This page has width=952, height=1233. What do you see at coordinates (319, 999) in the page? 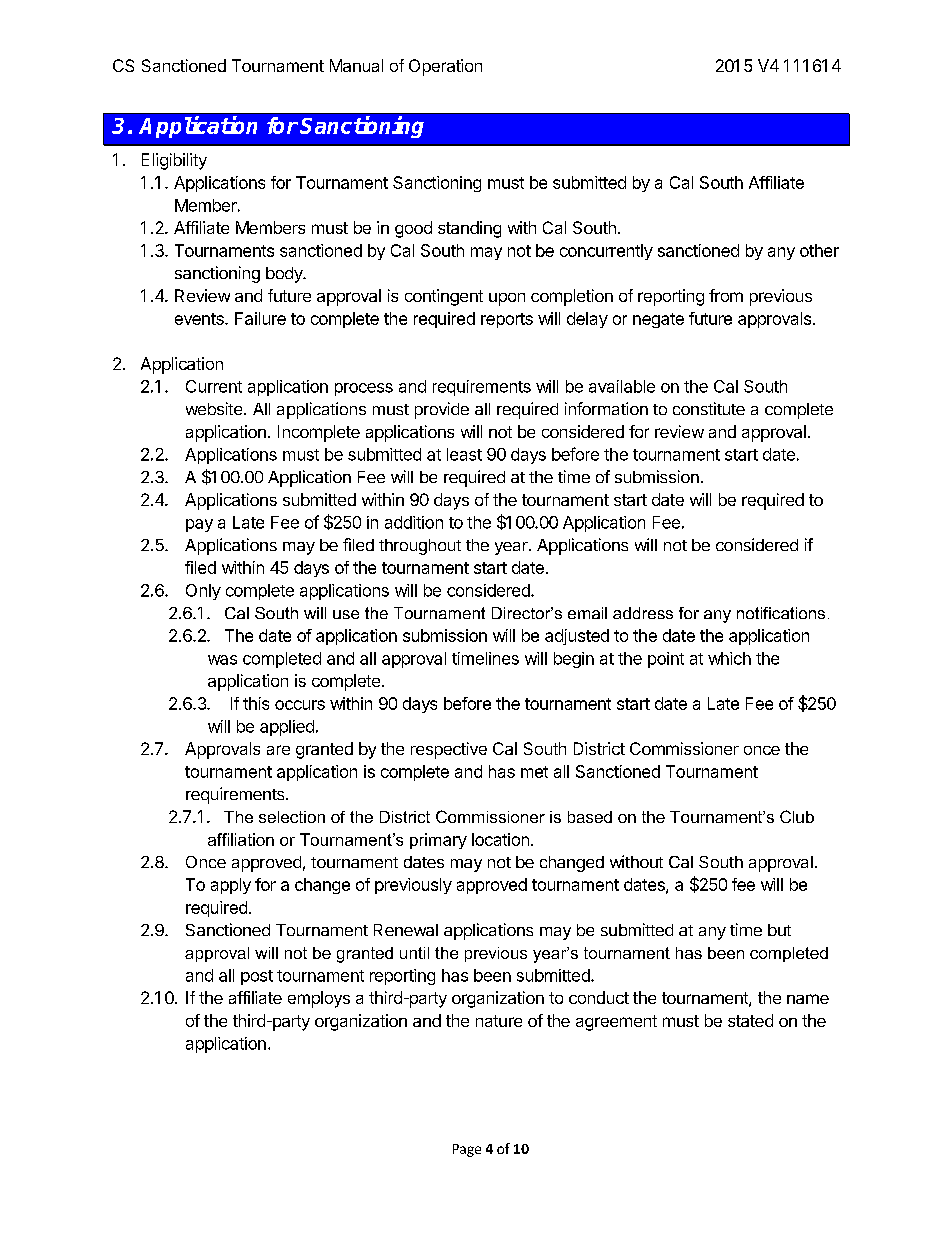
I see `employs` at bounding box center [319, 999].
